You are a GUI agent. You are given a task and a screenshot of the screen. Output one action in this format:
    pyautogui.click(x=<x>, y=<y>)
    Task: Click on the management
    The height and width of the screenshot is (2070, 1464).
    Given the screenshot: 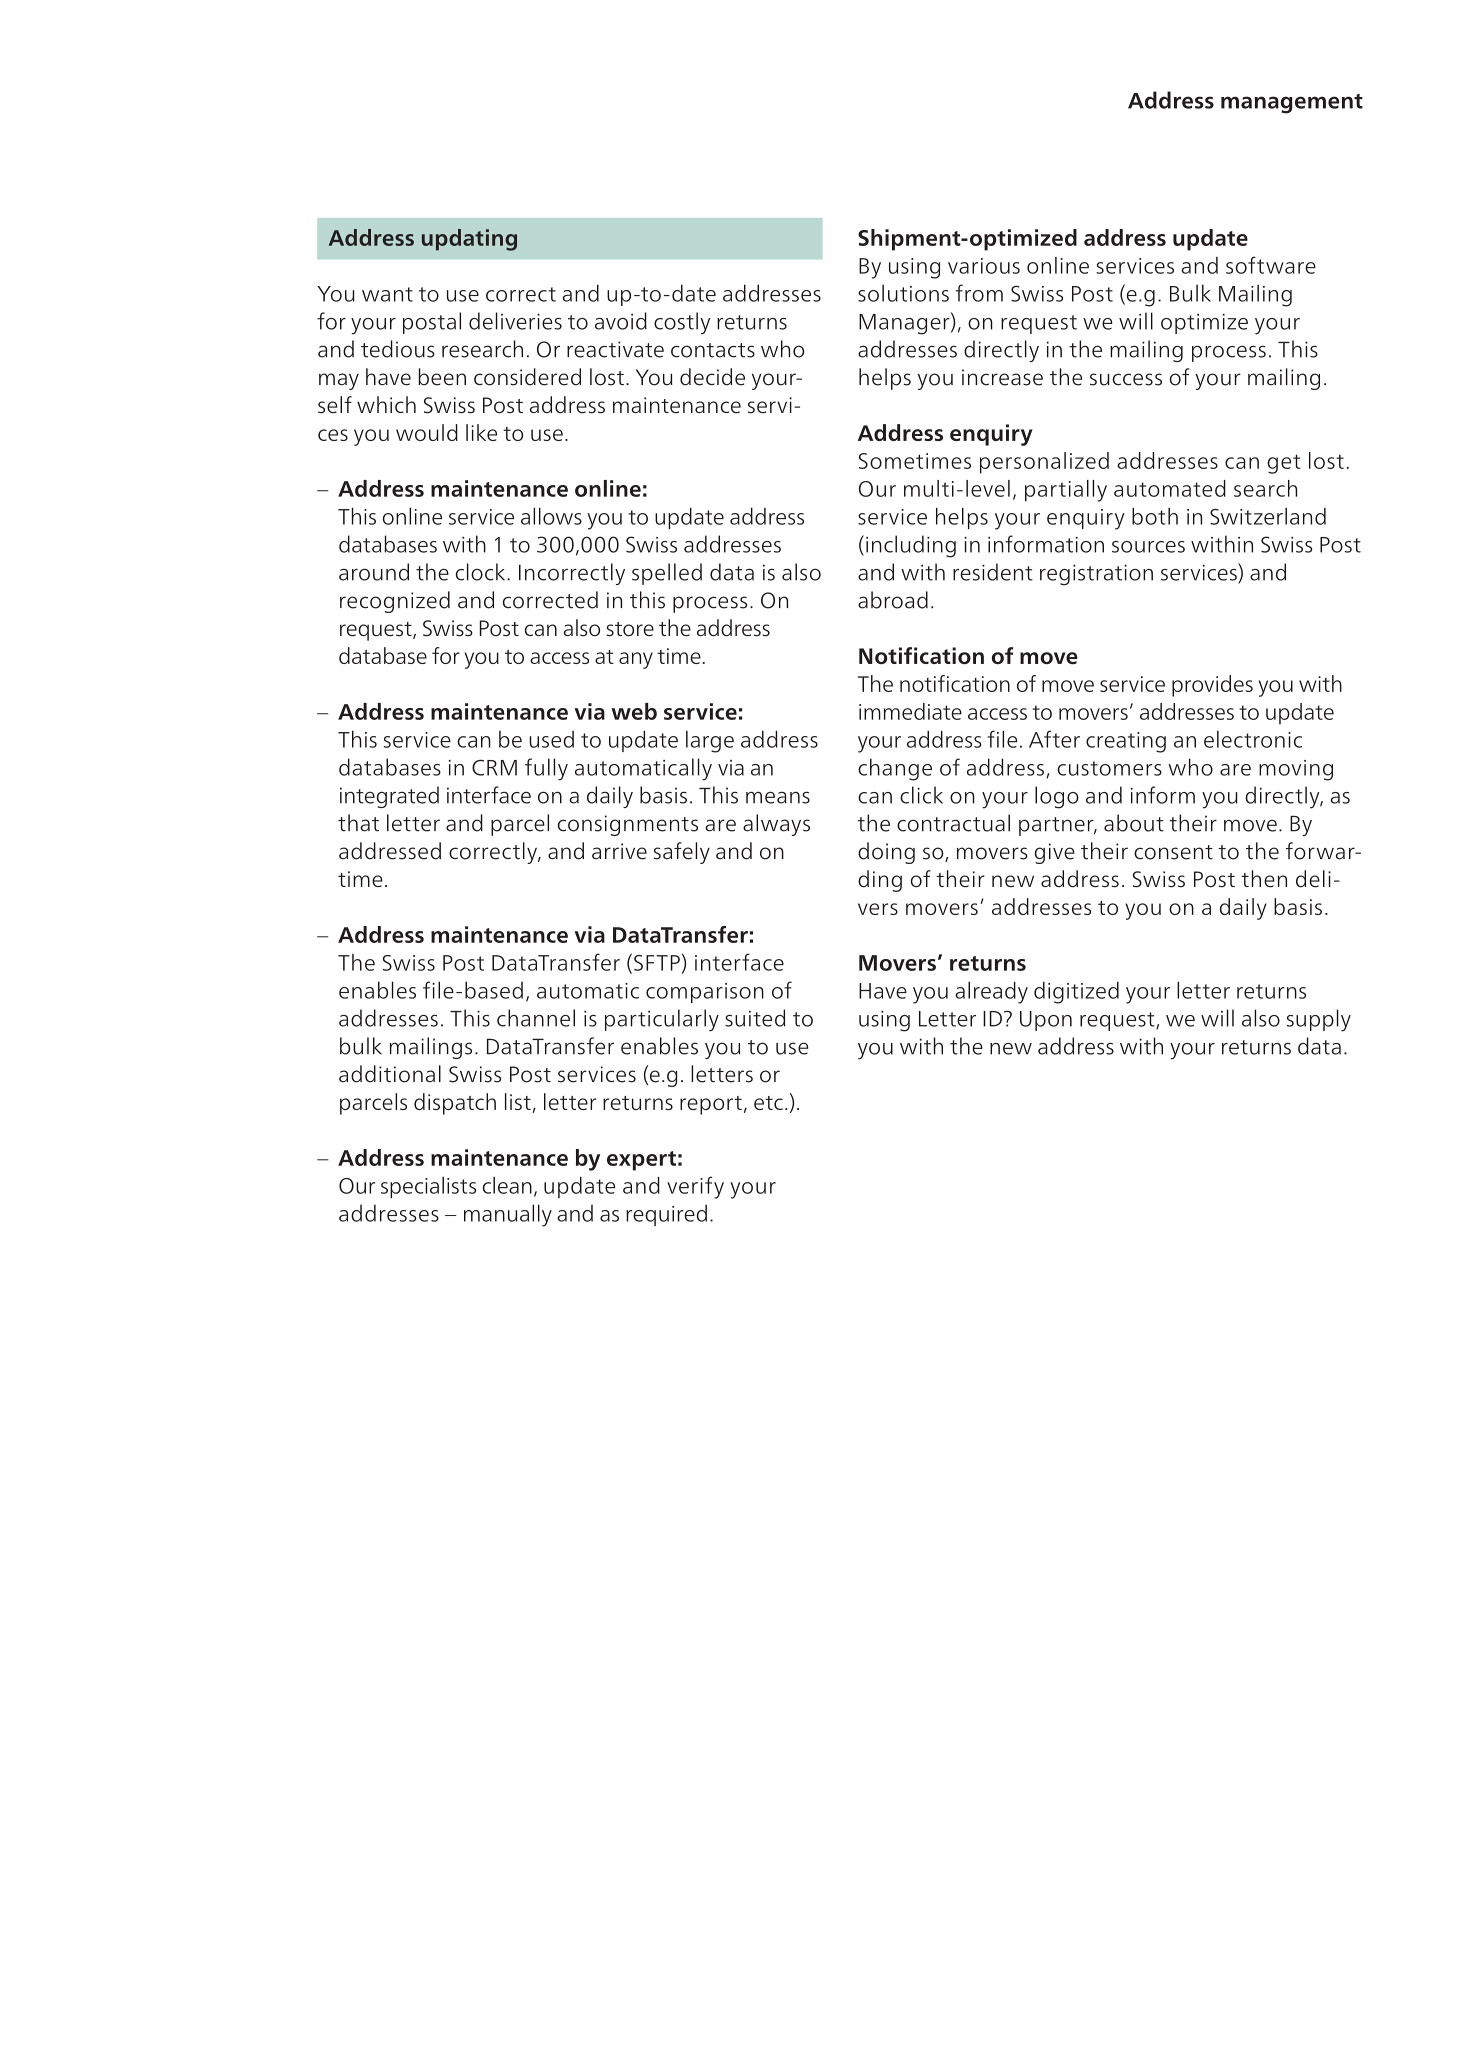 What is the action you would take?
    pyautogui.click(x=1292, y=104)
